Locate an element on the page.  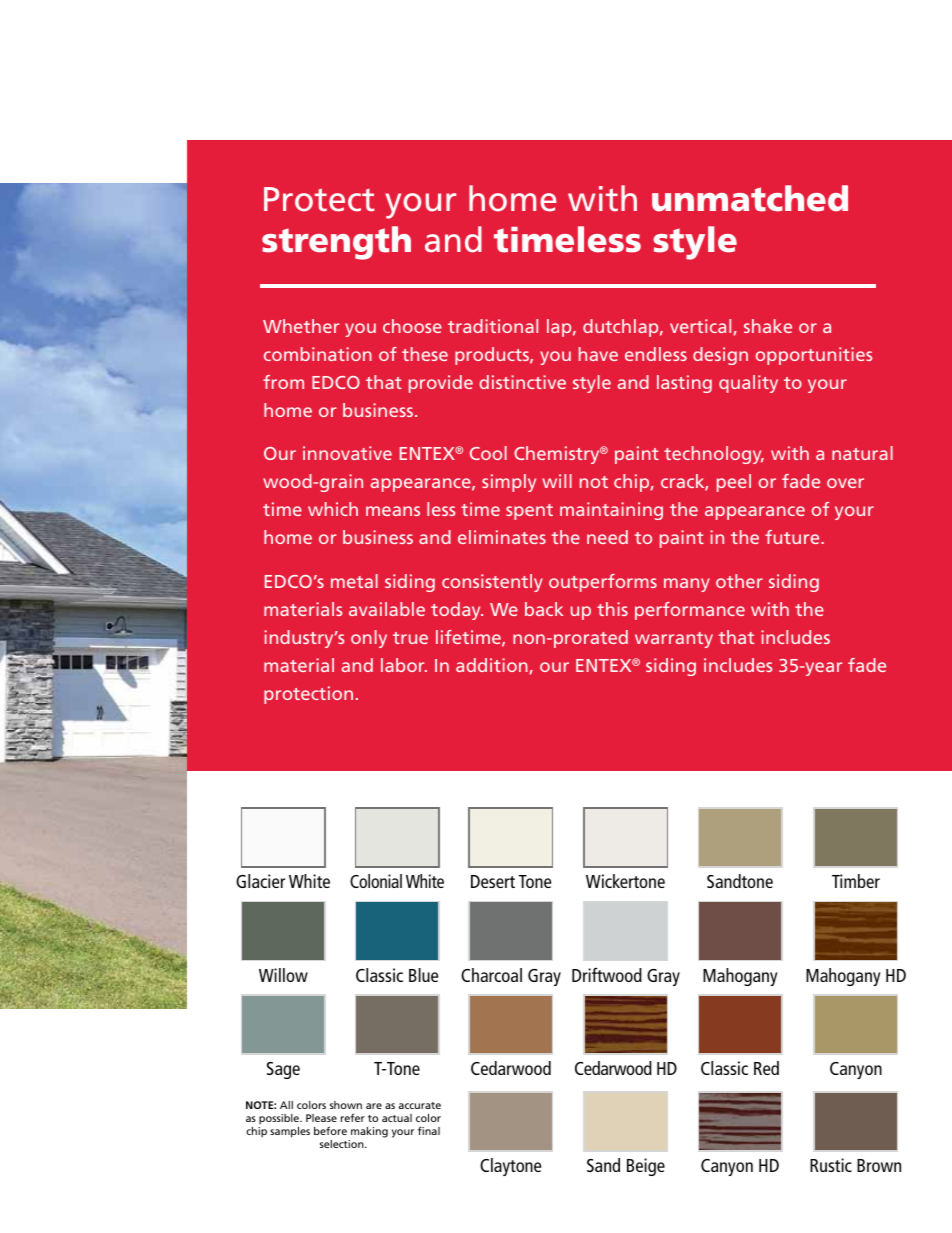
future is located at coordinates (793, 537).
